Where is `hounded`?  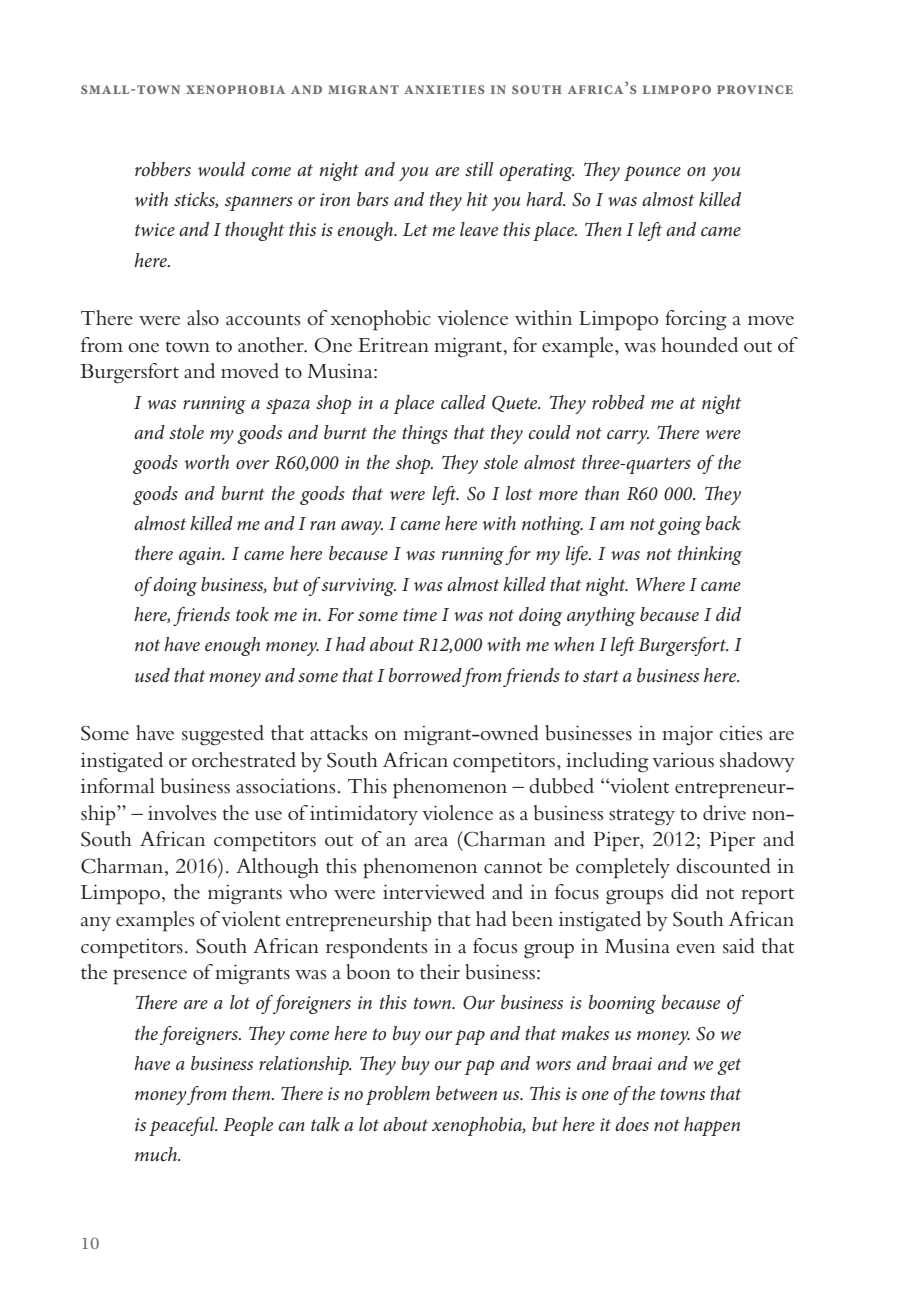 hounded is located at coordinates (699, 345).
